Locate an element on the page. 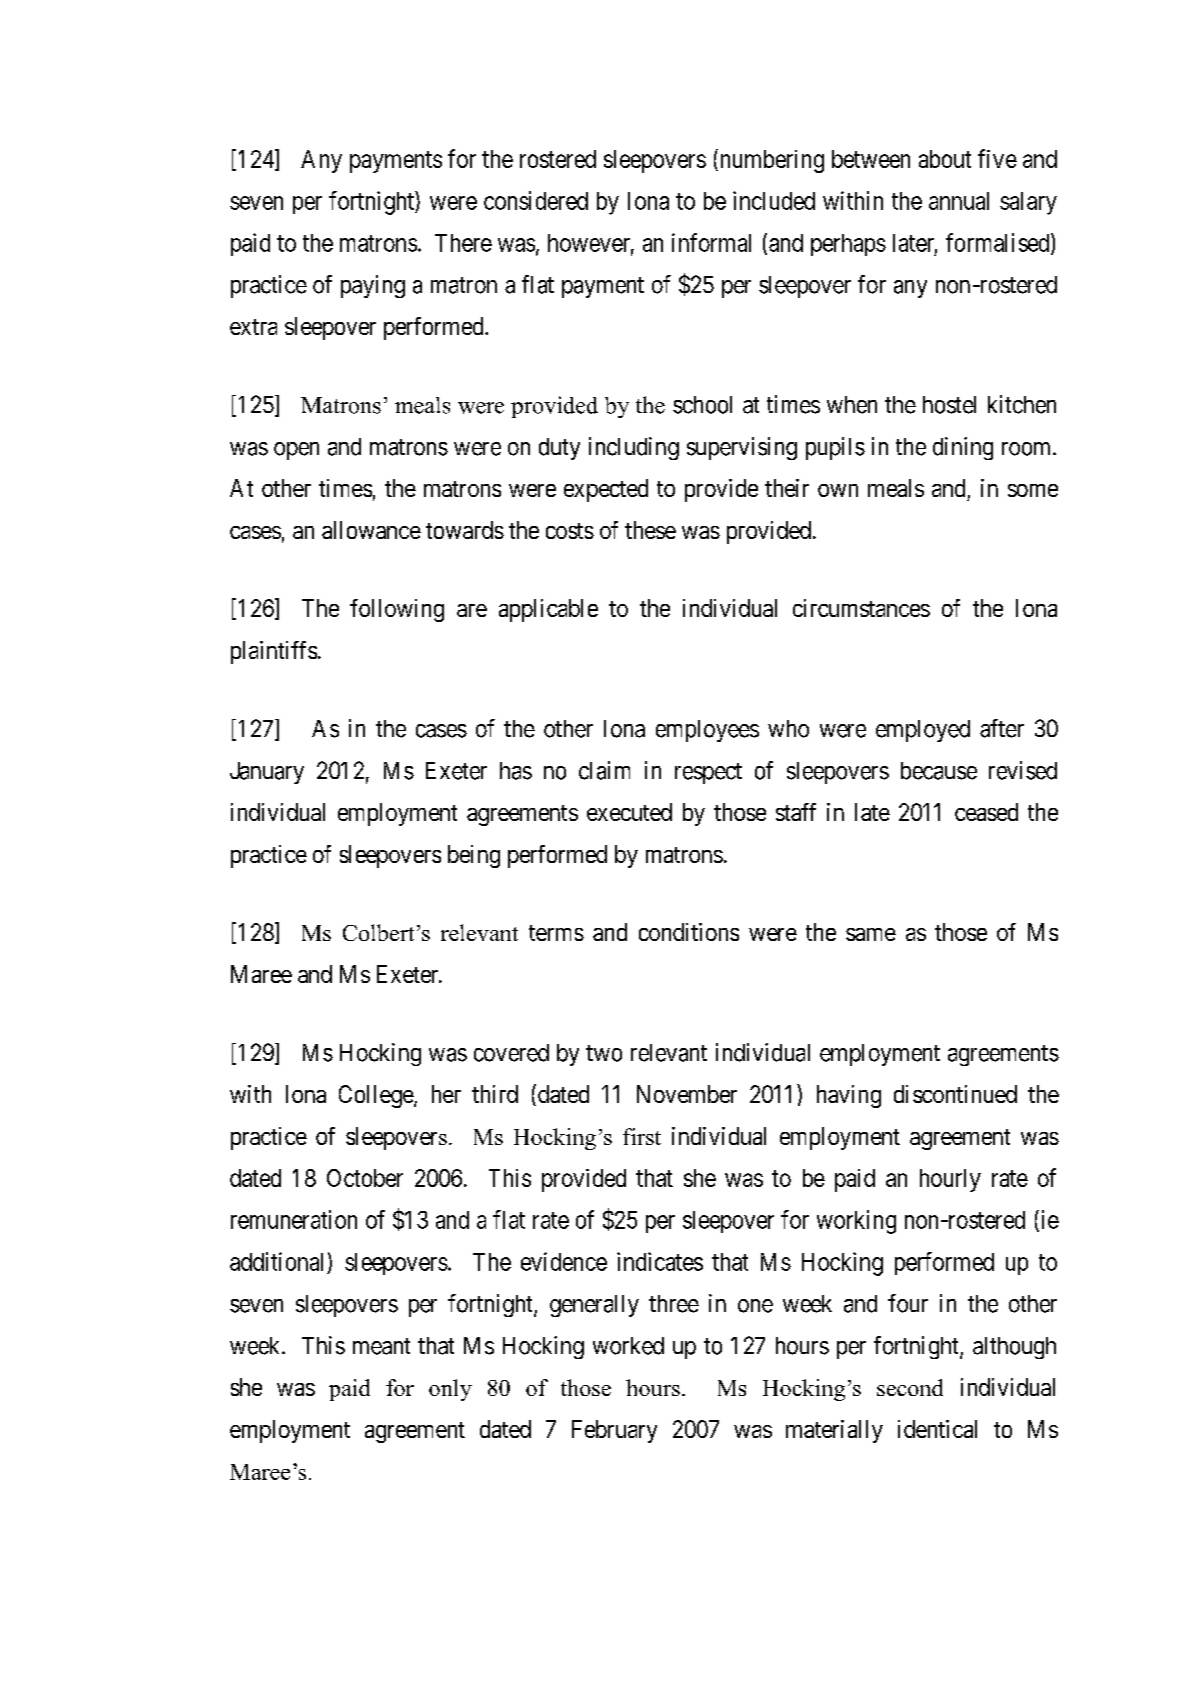  January is located at coordinates (267, 773).
